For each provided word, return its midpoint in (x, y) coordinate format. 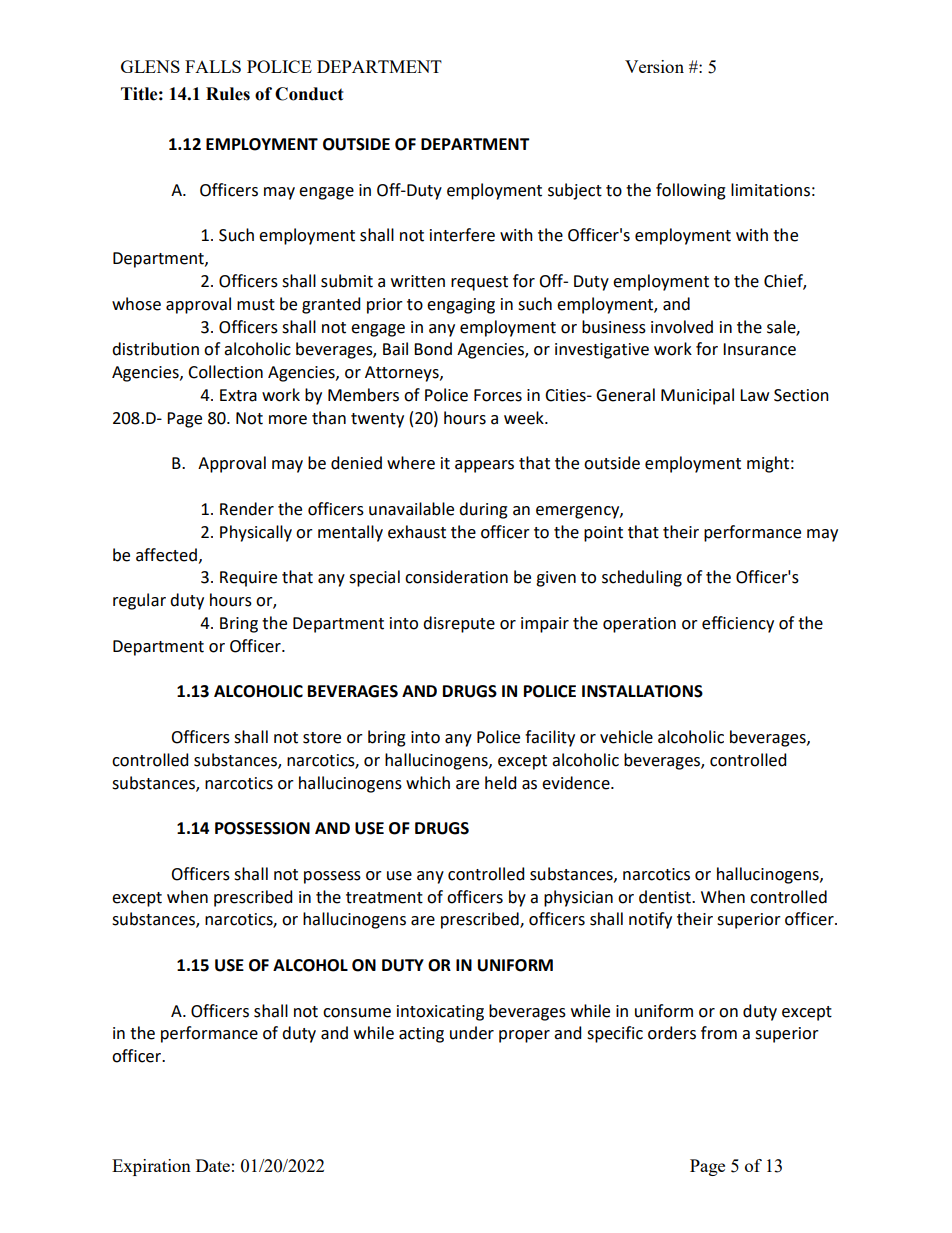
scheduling (642, 578)
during (483, 510)
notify (650, 920)
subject (575, 191)
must (256, 305)
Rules (228, 94)
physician (578, 898)
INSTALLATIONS (642, 691)
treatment (384, 898)
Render (247, 509)
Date (213, 1165)
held (500, 783)
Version (654, 66)
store (322, 738)
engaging (461, 306)
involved (682, 327)
